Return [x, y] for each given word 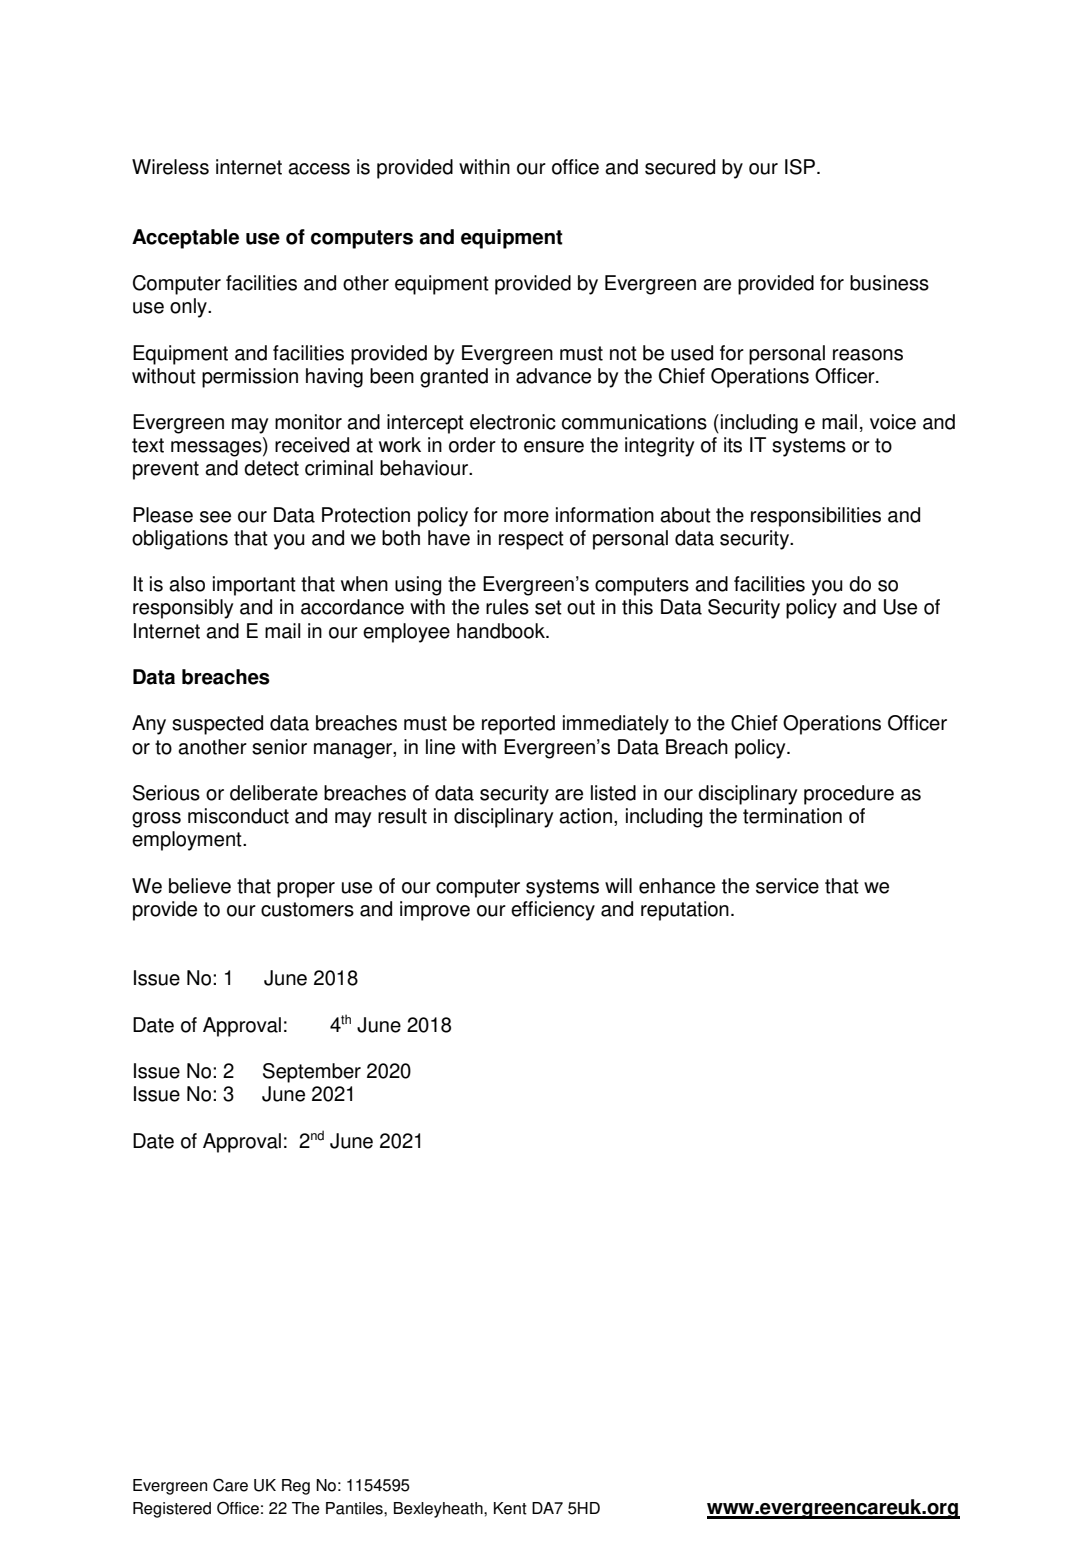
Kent [510, 1508]
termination [792, 816]
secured [680, 167]
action [585, 816]
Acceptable [185, 239]
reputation [685, 911]
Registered [172, 1510]
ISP [800, 167]
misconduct [238, 816]
